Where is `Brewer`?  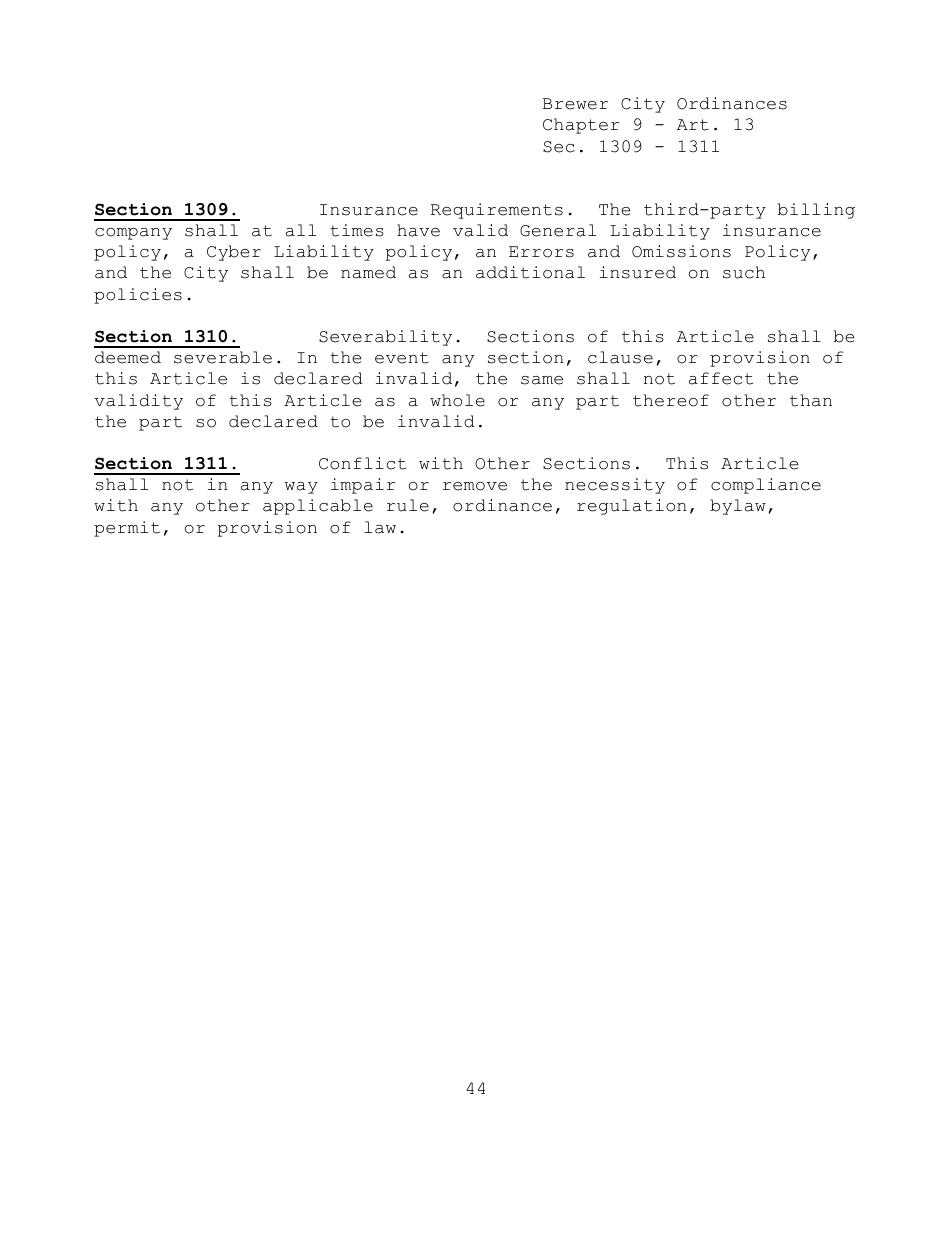
Brewer is located at coordinates (575, 104).
